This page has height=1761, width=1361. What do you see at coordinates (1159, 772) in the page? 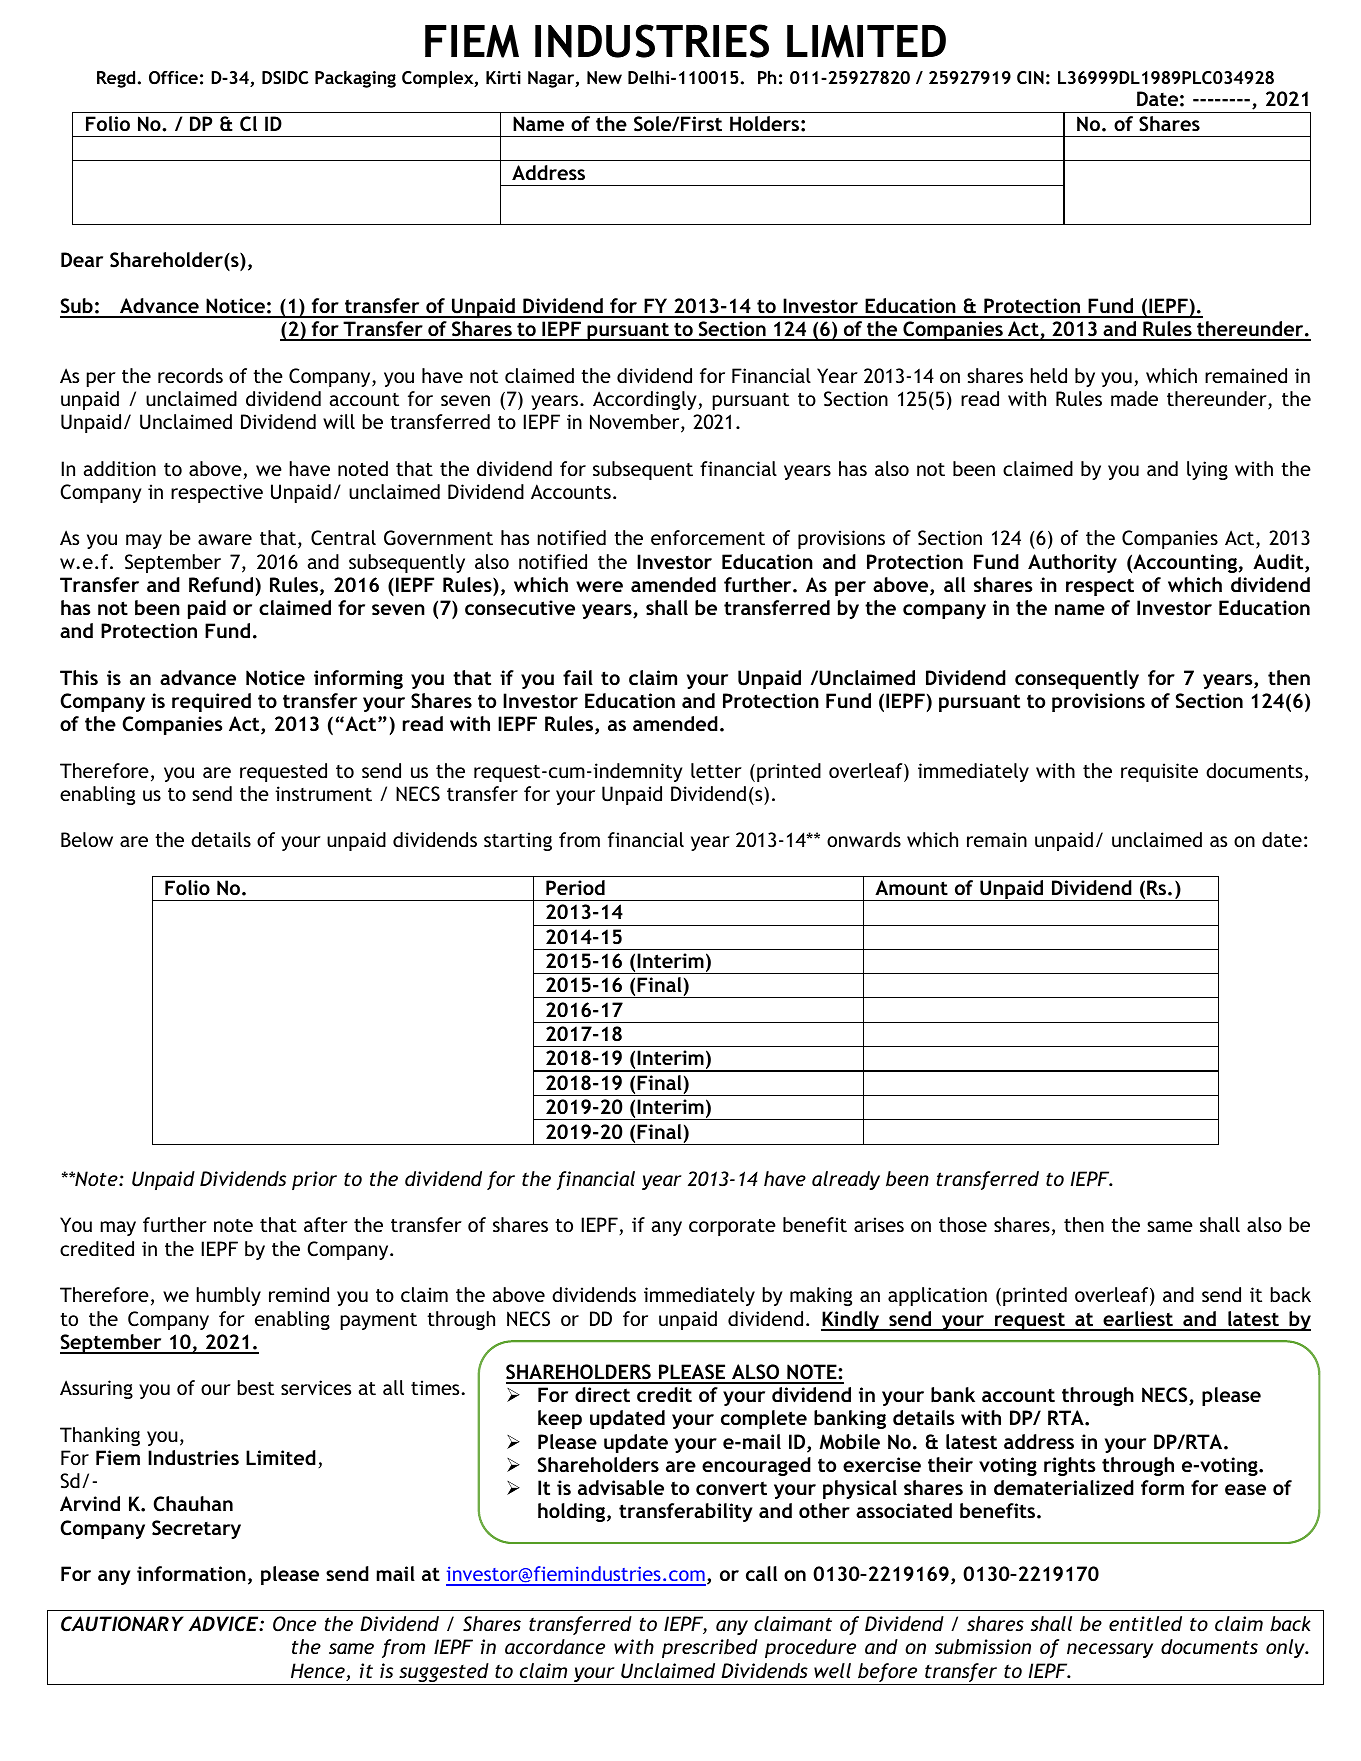
I see `requisite` at bounding box center [1159, 772].
